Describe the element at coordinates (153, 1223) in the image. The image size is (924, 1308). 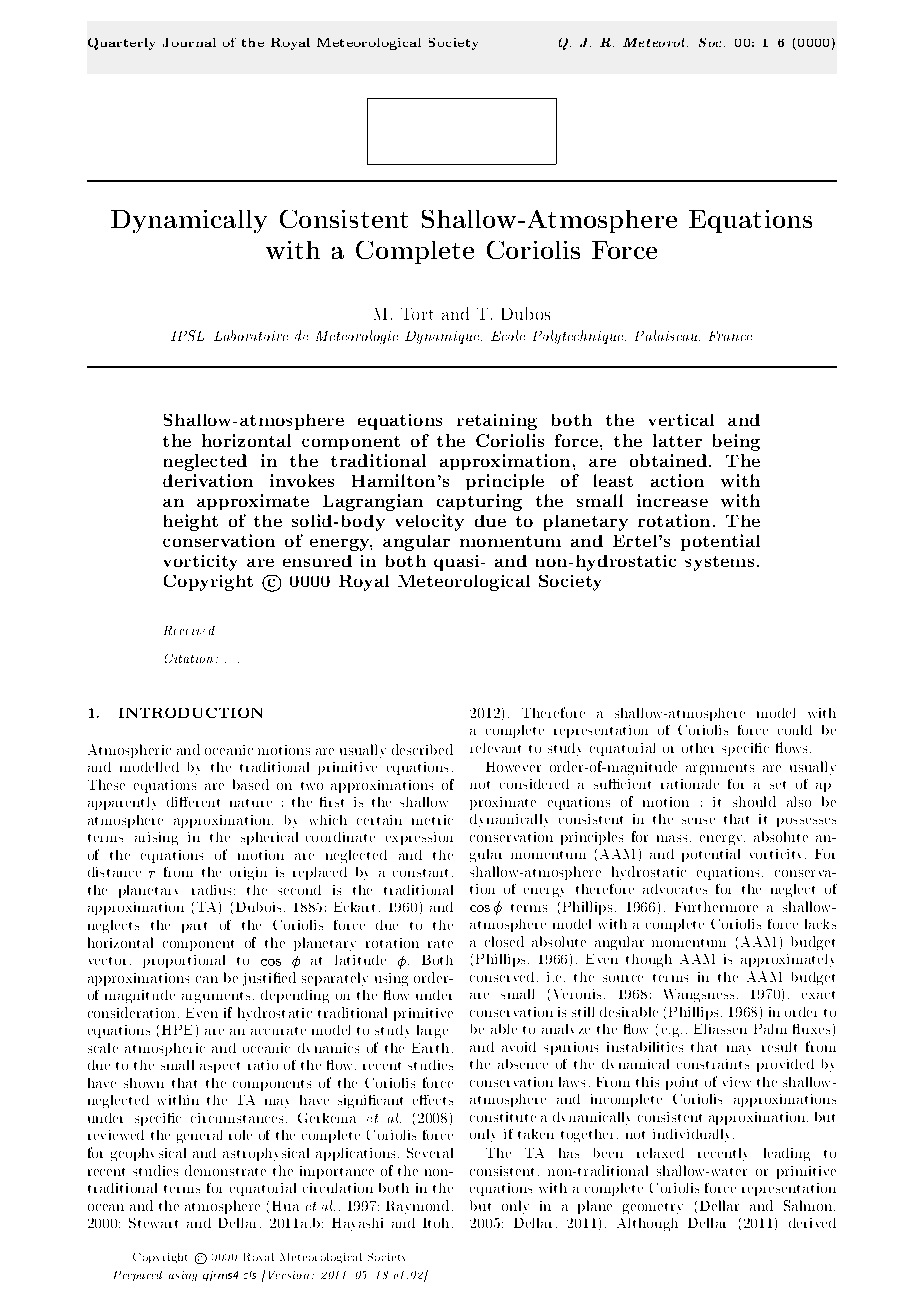
I see `Stewart` at that location.
